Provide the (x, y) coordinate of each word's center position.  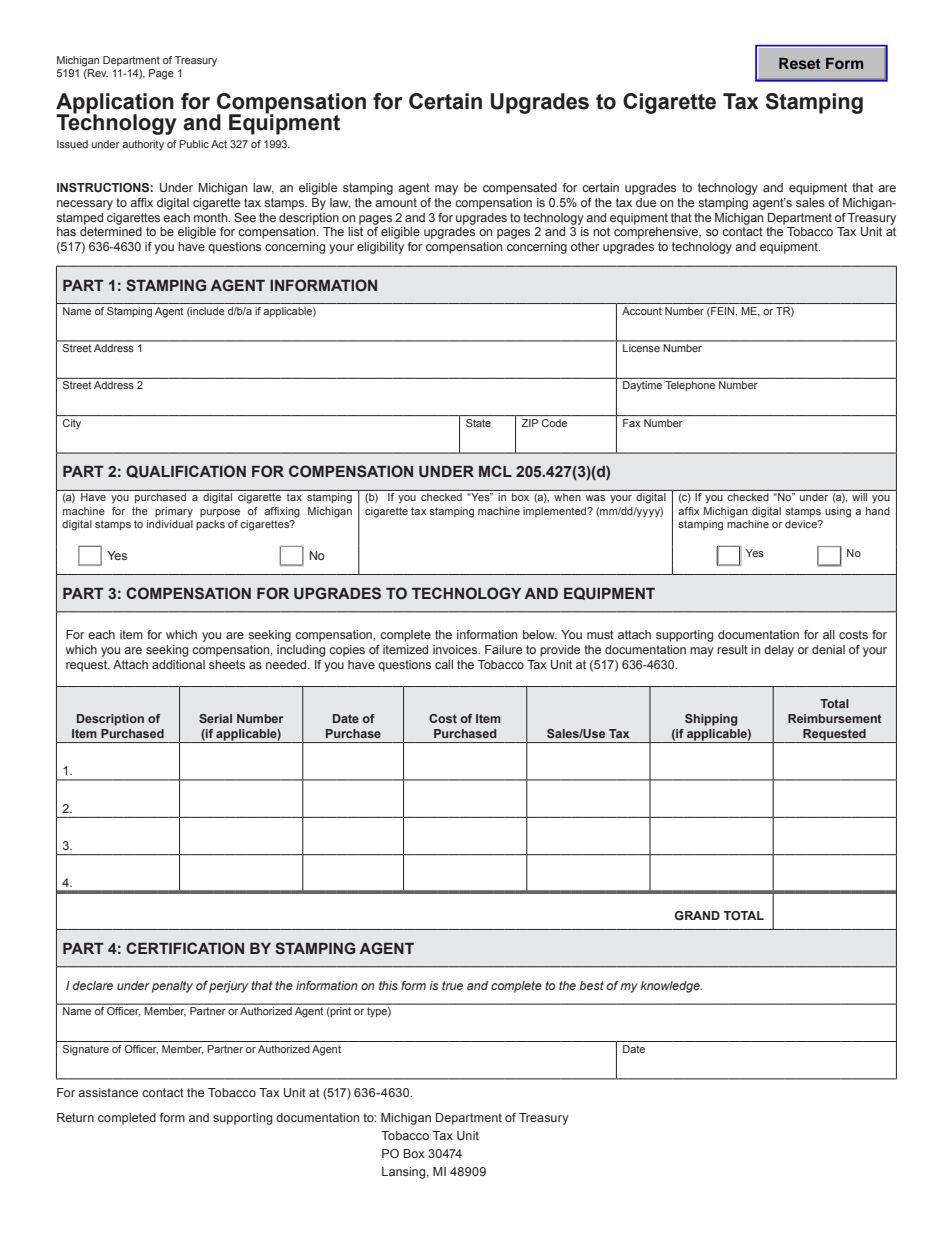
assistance (108, 1092)
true (452, 985)
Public (194, 144)
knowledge (671, 987)
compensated (520, 189)
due (646, 202)
